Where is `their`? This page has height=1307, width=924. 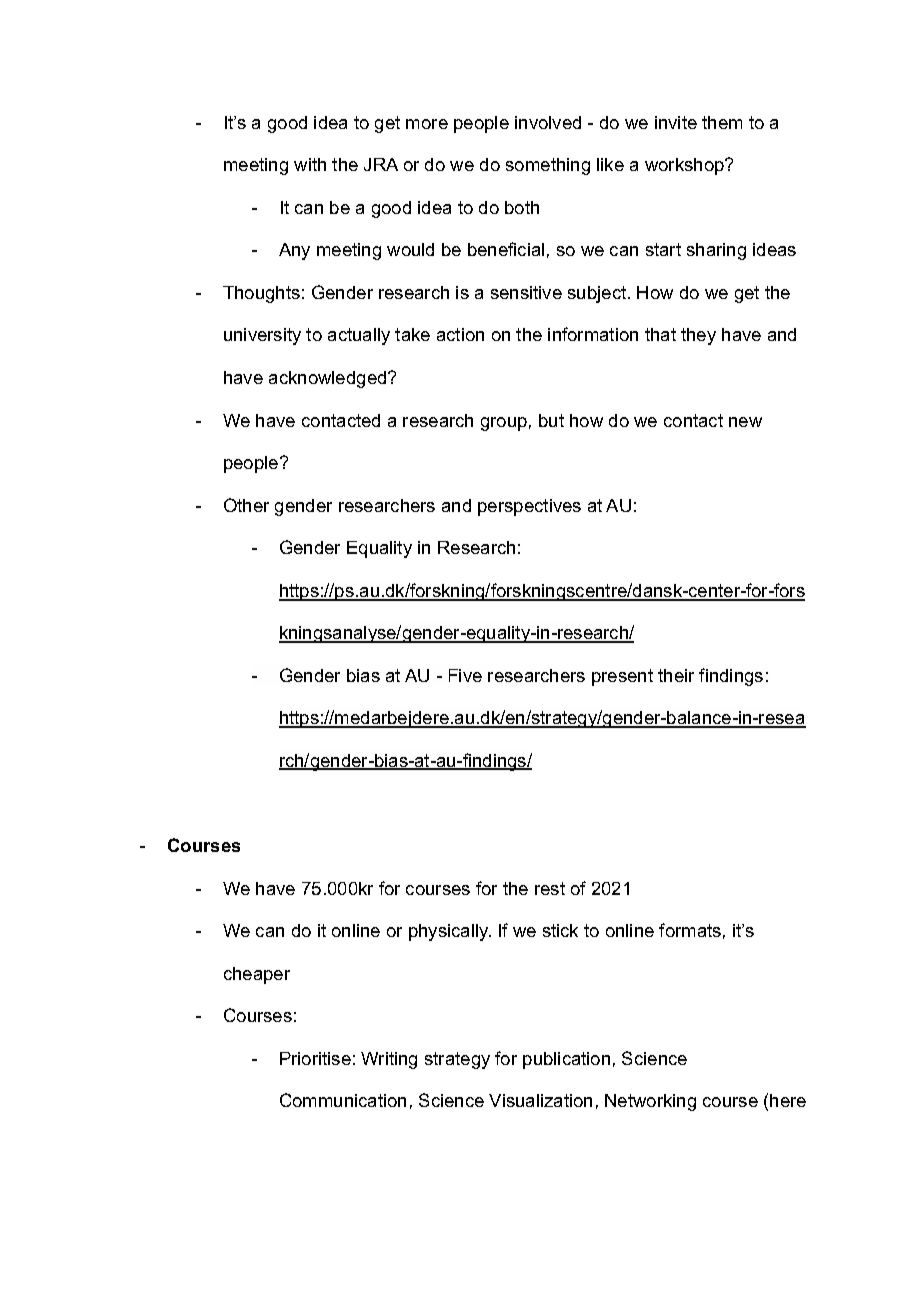 their is located at coordinates (676, 675).
